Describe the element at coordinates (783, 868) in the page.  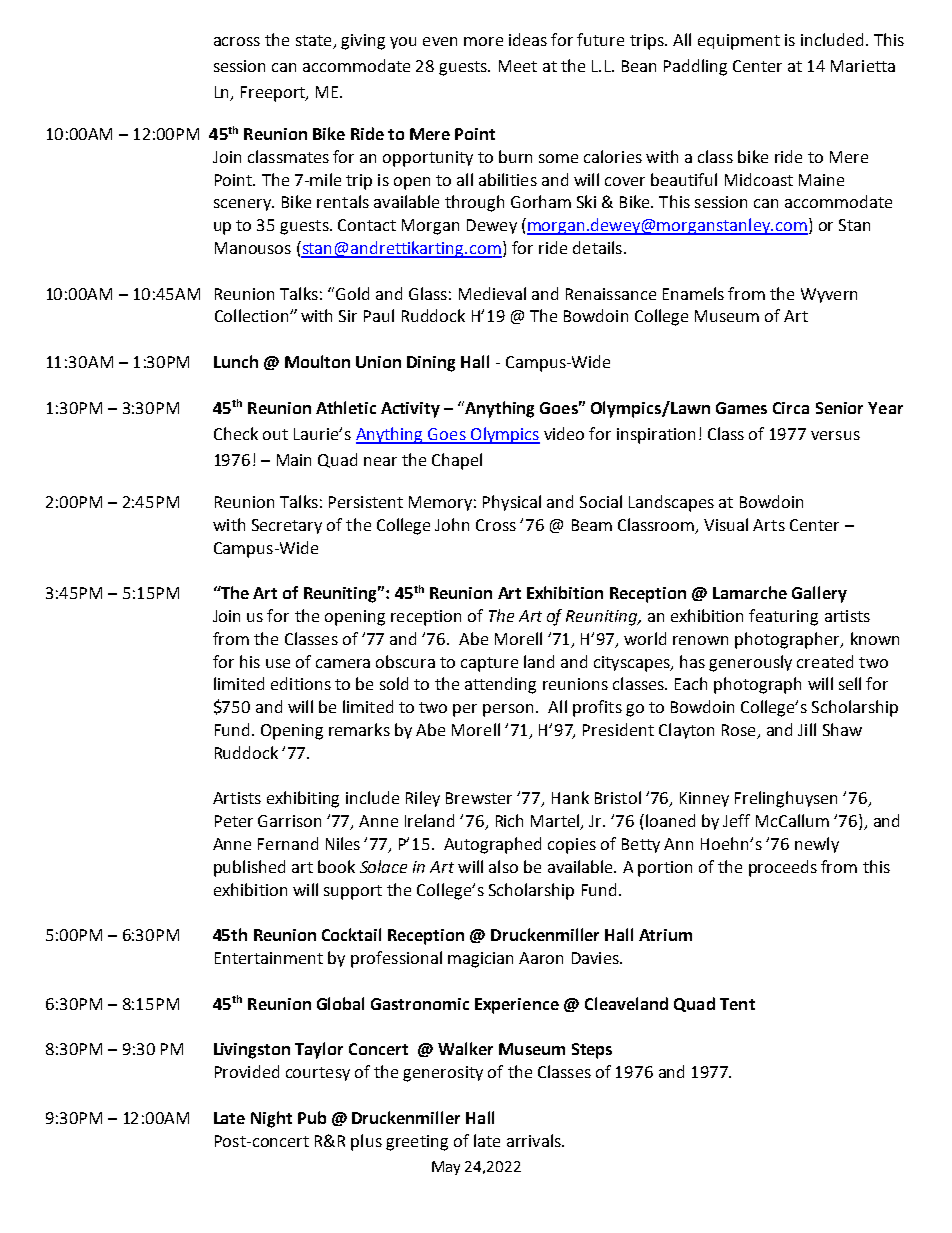
I see `proceeds` at that location.
